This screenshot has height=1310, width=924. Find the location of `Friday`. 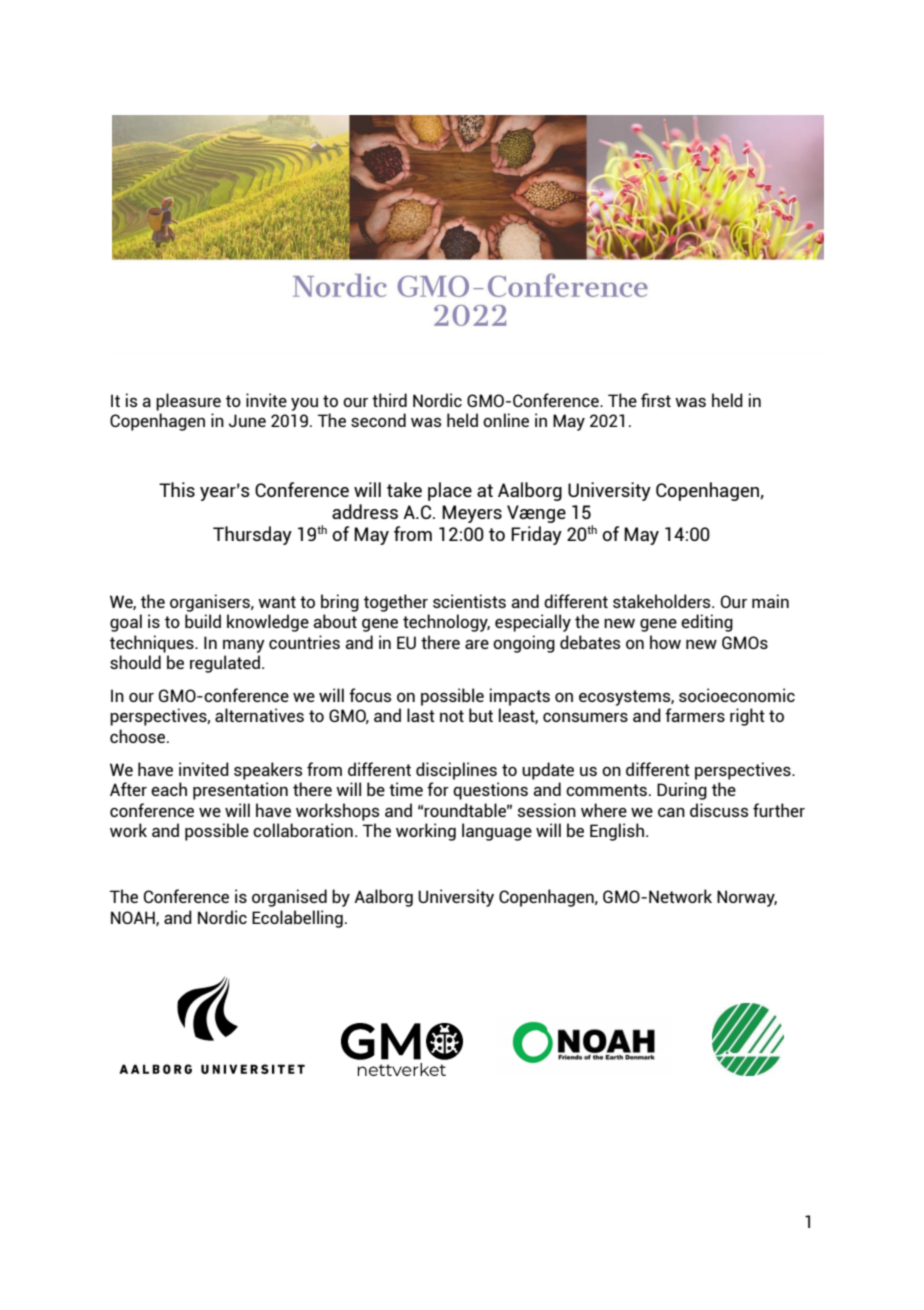

Friday is located at coordinates (536, 535).
